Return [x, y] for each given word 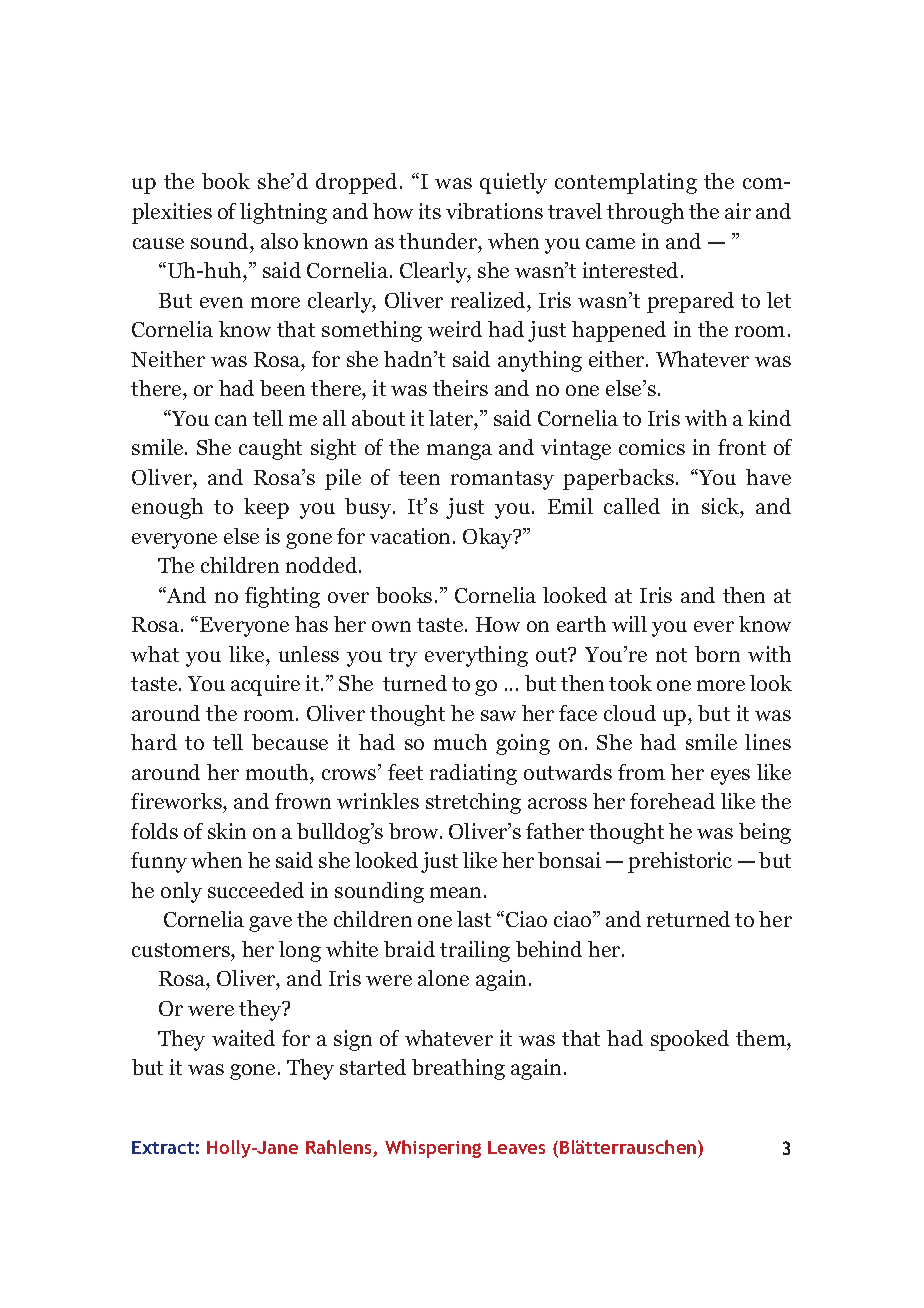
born [717, 654]
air [738, 211]
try [403, 657]
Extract [163, 1147]
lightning [283, 213]
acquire [265, 685]
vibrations [494, 211]
